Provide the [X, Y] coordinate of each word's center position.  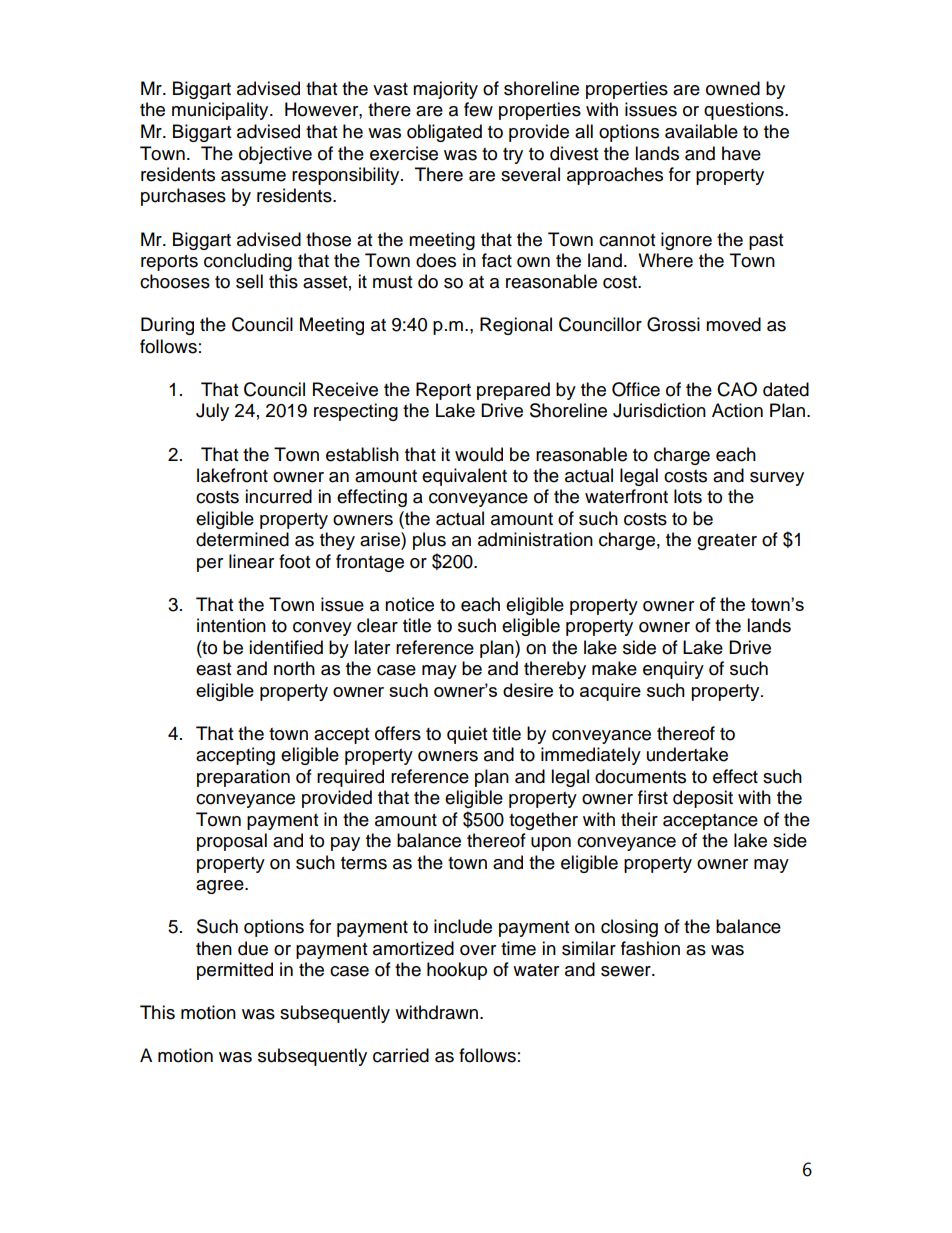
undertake [687, 754]
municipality [221, 111]
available [701, 131]
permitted [235, 971]
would [479, 454]
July [212, 412]
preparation [243, 778]
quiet [467, 735]
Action [737, 410]
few [478, 109]
